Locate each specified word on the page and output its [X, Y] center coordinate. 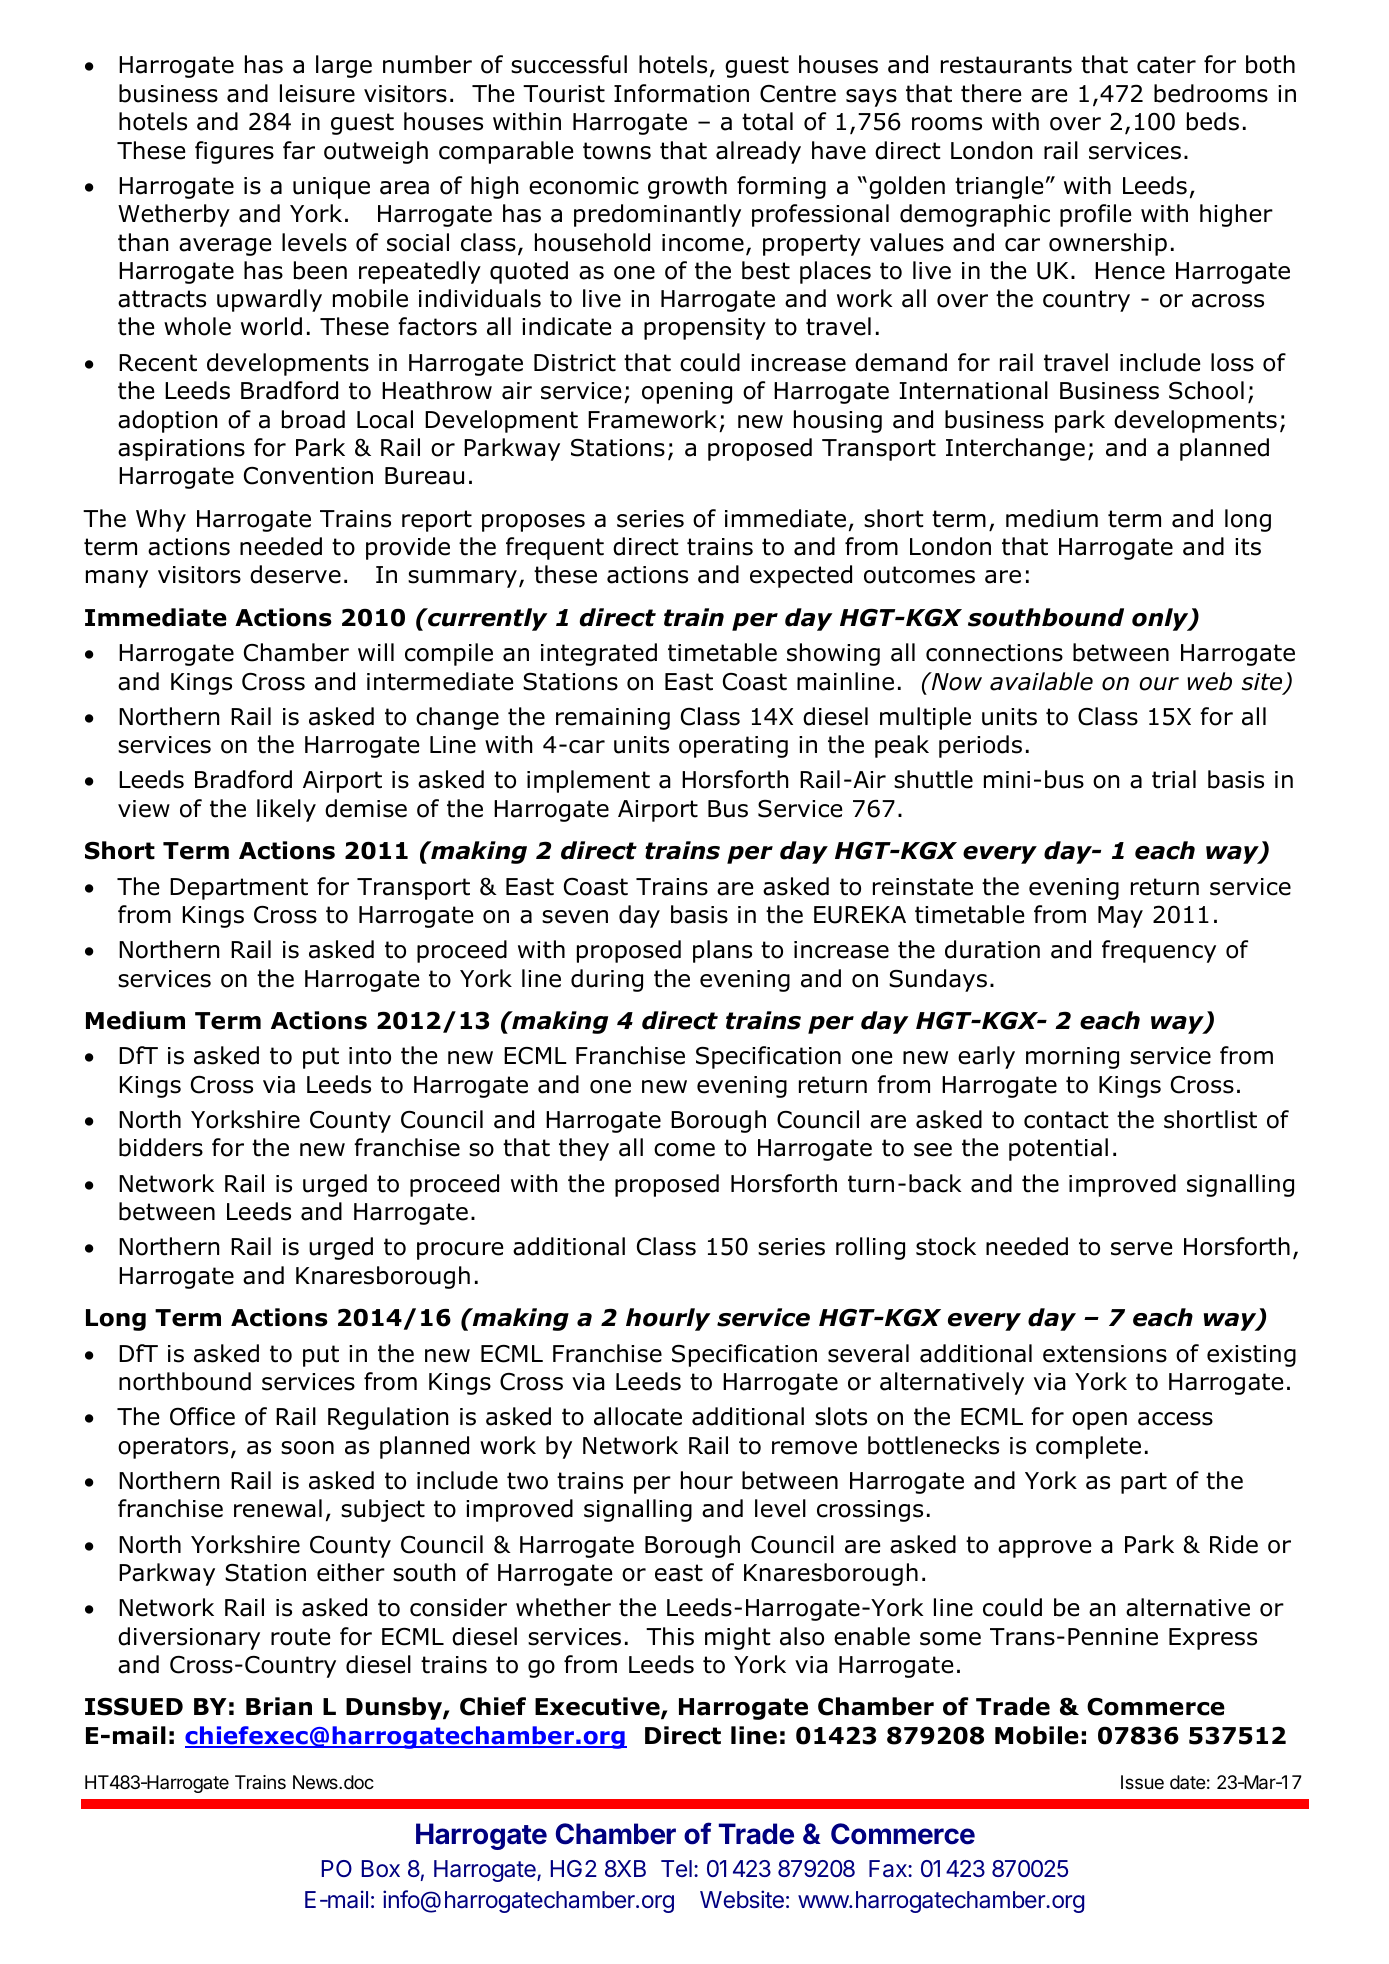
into [370, 1056]
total [767, 121]
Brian [279, 1706]
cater [1166, 65]
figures [234, 152]
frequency [1159, 951]
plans [722, 951]
